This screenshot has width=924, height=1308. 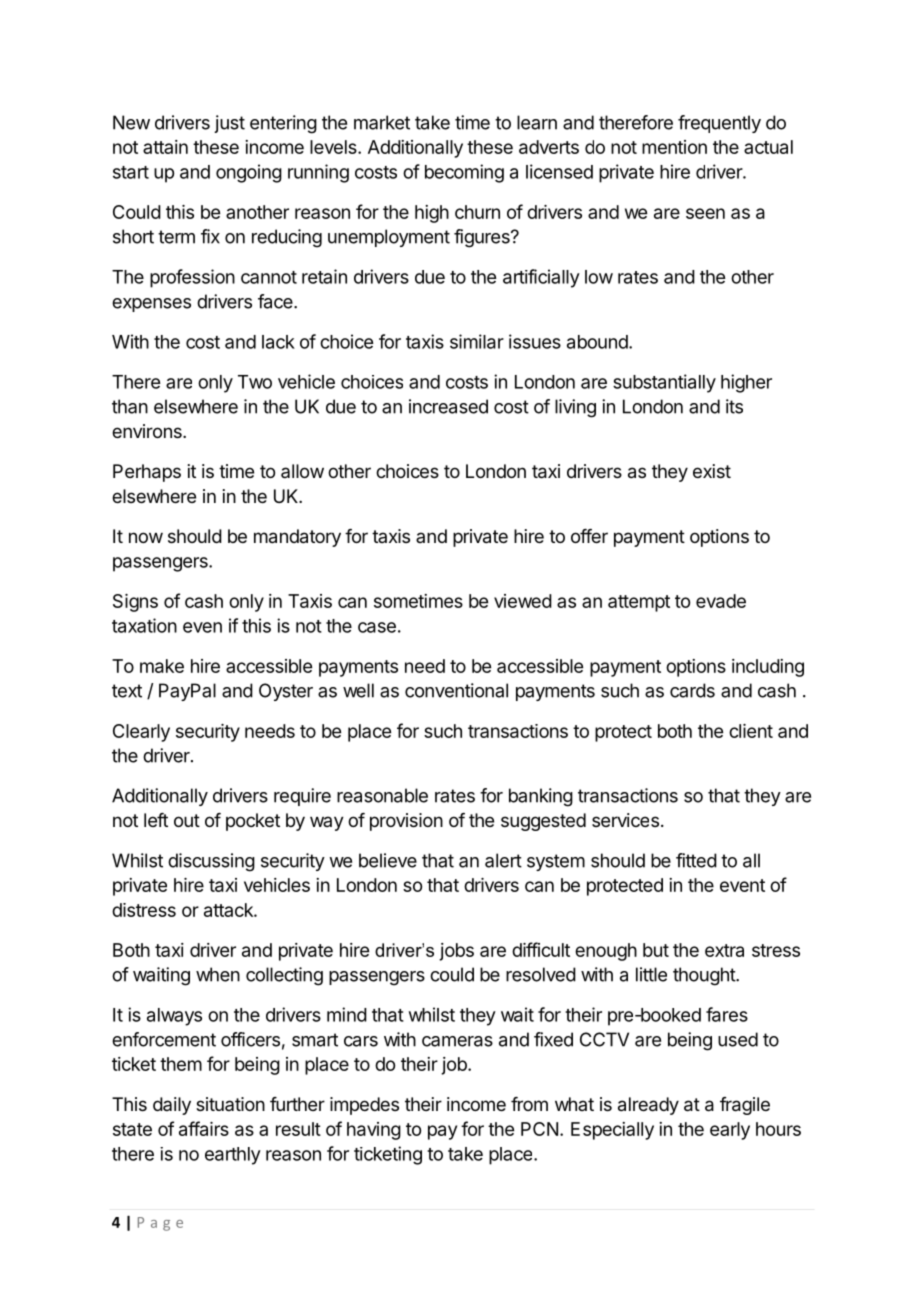 I want to click on conventional, so click(x=456, y=690).
